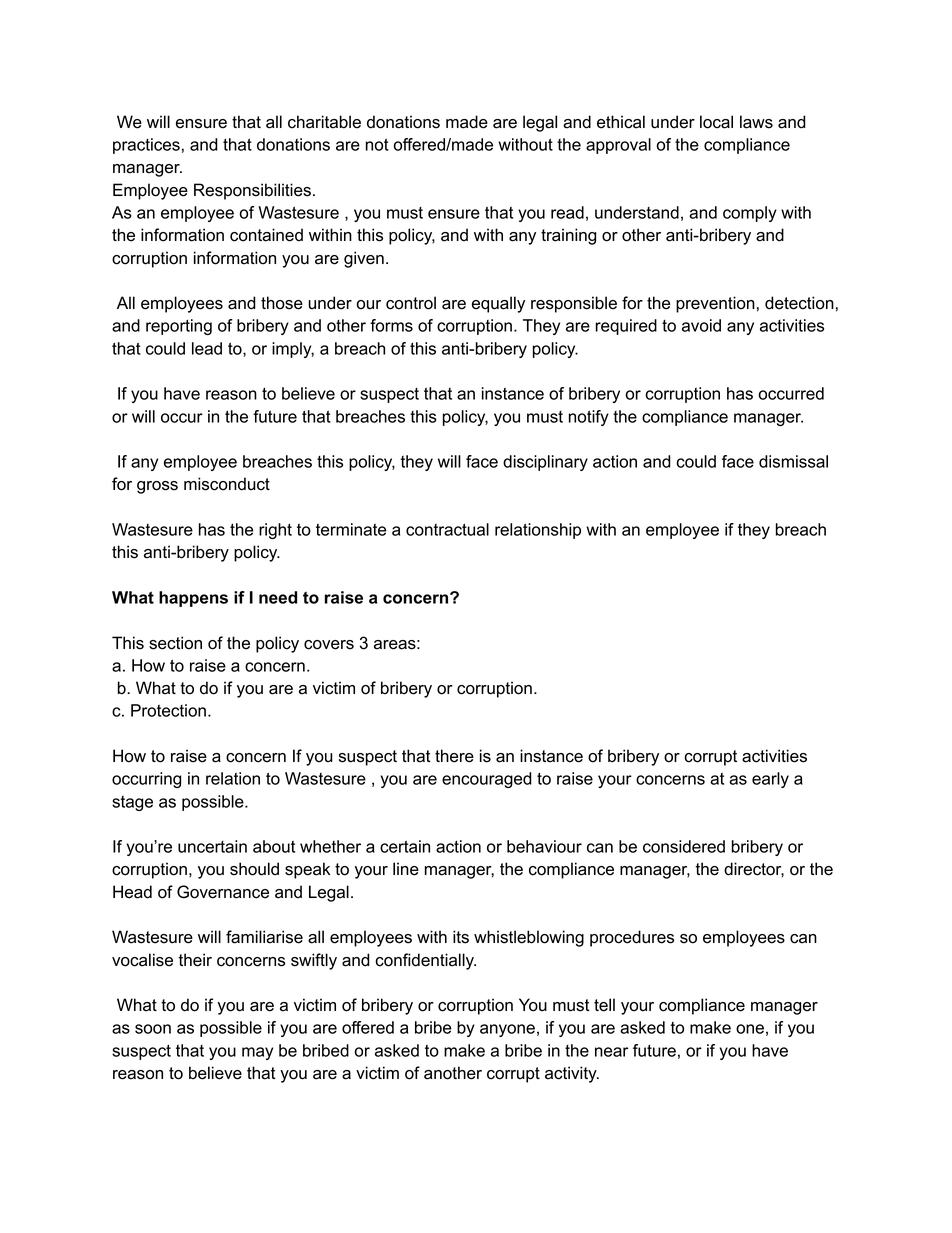 The image size is (952, 1233). Describe the element at coordinates (567, 212) in the screenshot. I see `read` at that location.
